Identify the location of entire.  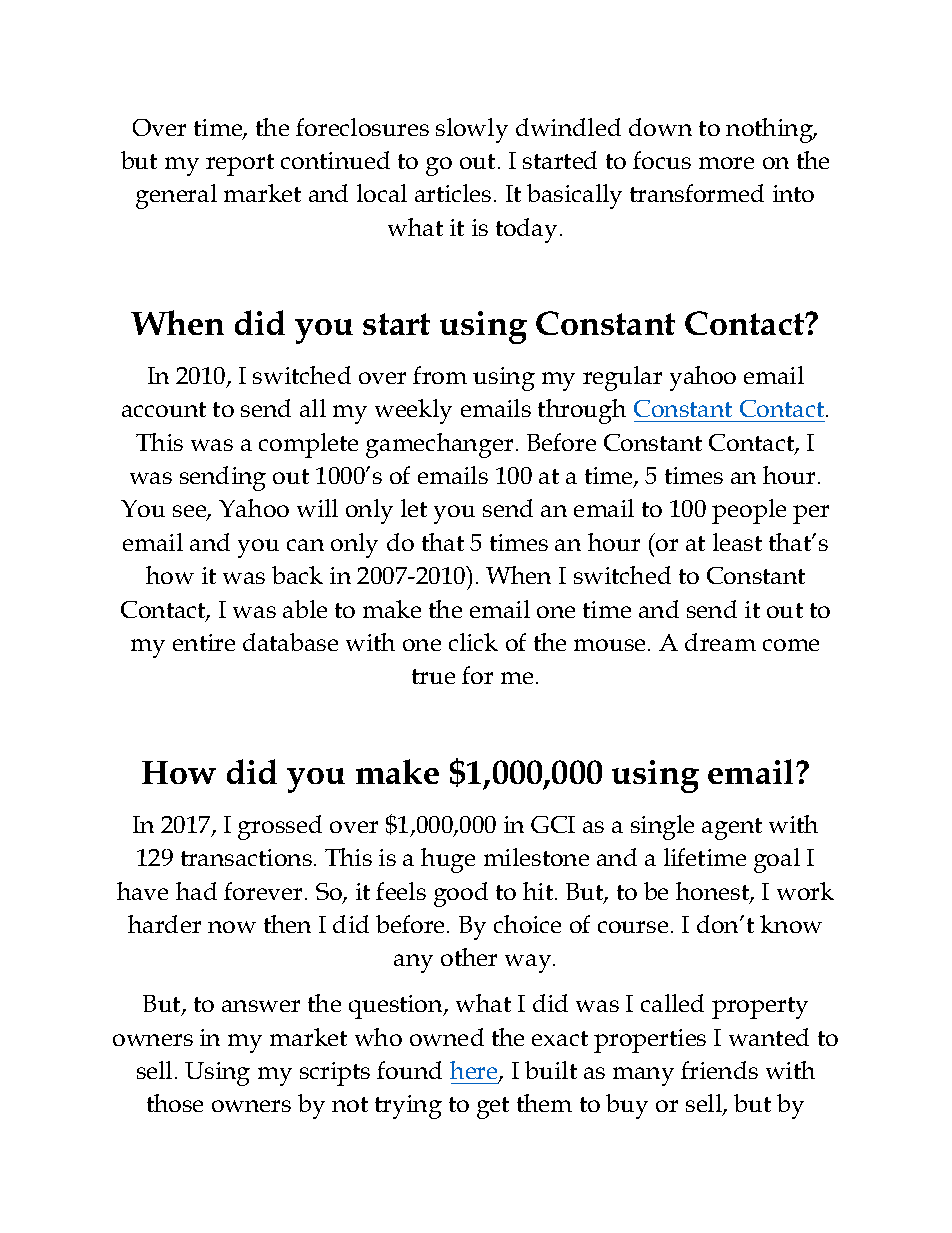
(204, 642).
